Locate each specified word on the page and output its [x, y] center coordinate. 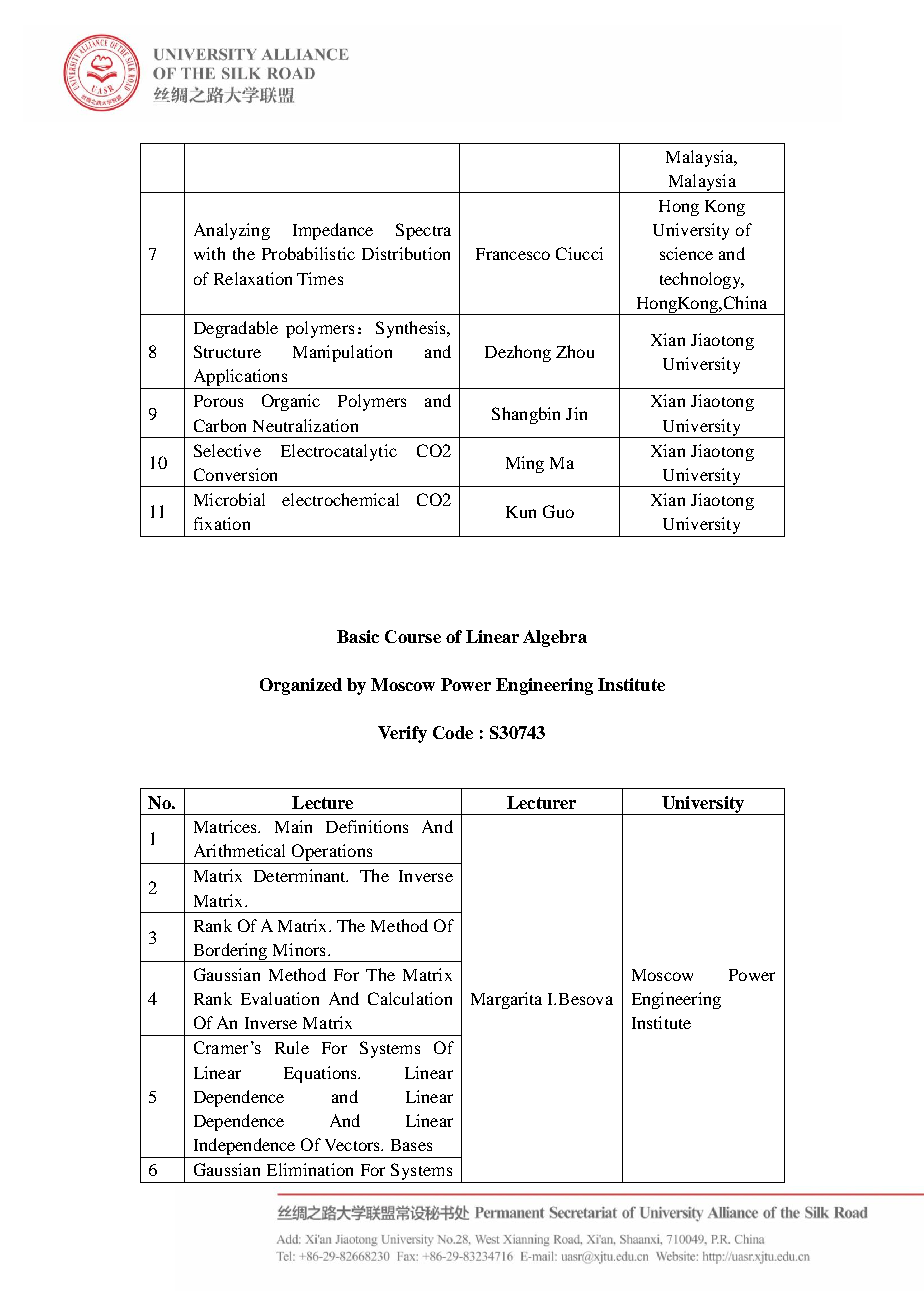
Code [453, 732]
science [686, 253]
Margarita [506, 1000]
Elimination [310, 1169]
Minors [299, 949]
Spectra [423, 231]
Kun [521, 512]
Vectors [353, 1145]
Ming [525, 464]
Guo [558, 511]
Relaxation [253, 278]
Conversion [235, 474]
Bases [411, 1145]
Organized [301, 686]
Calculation [410, 998]
